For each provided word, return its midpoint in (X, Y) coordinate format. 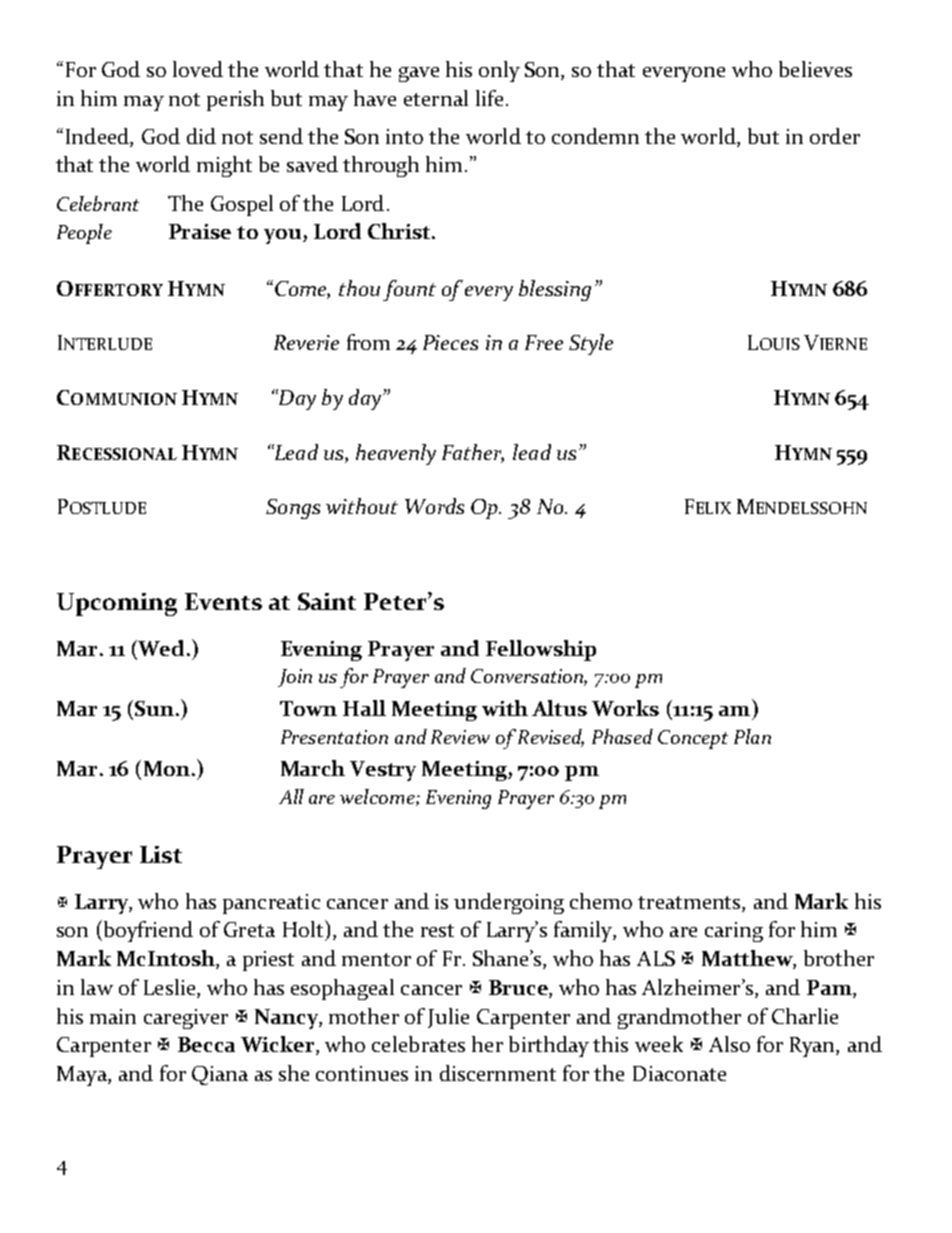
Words (434, 506)
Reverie (306, 342)
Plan (752, 736)
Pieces (450, 342)
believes (815, 69)
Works (625, 708)
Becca (206, 1044)
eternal (436, 98)
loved (198, 69)
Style (591, 344)
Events (223, 601)
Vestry (383, 771)
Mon (167, 768)
